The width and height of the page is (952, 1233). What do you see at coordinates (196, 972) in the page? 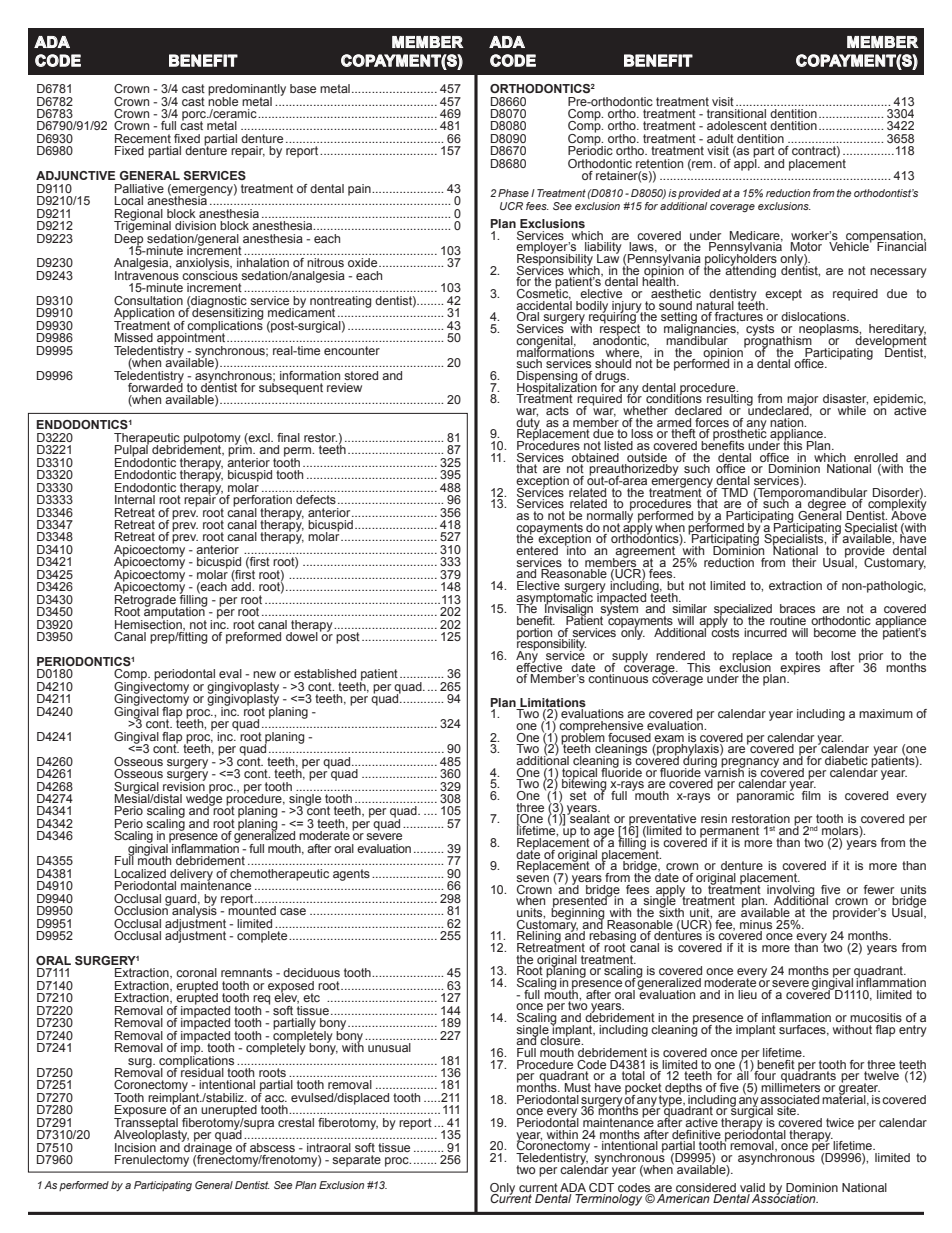
I see `coronal` at bounding box center [196, 972].
